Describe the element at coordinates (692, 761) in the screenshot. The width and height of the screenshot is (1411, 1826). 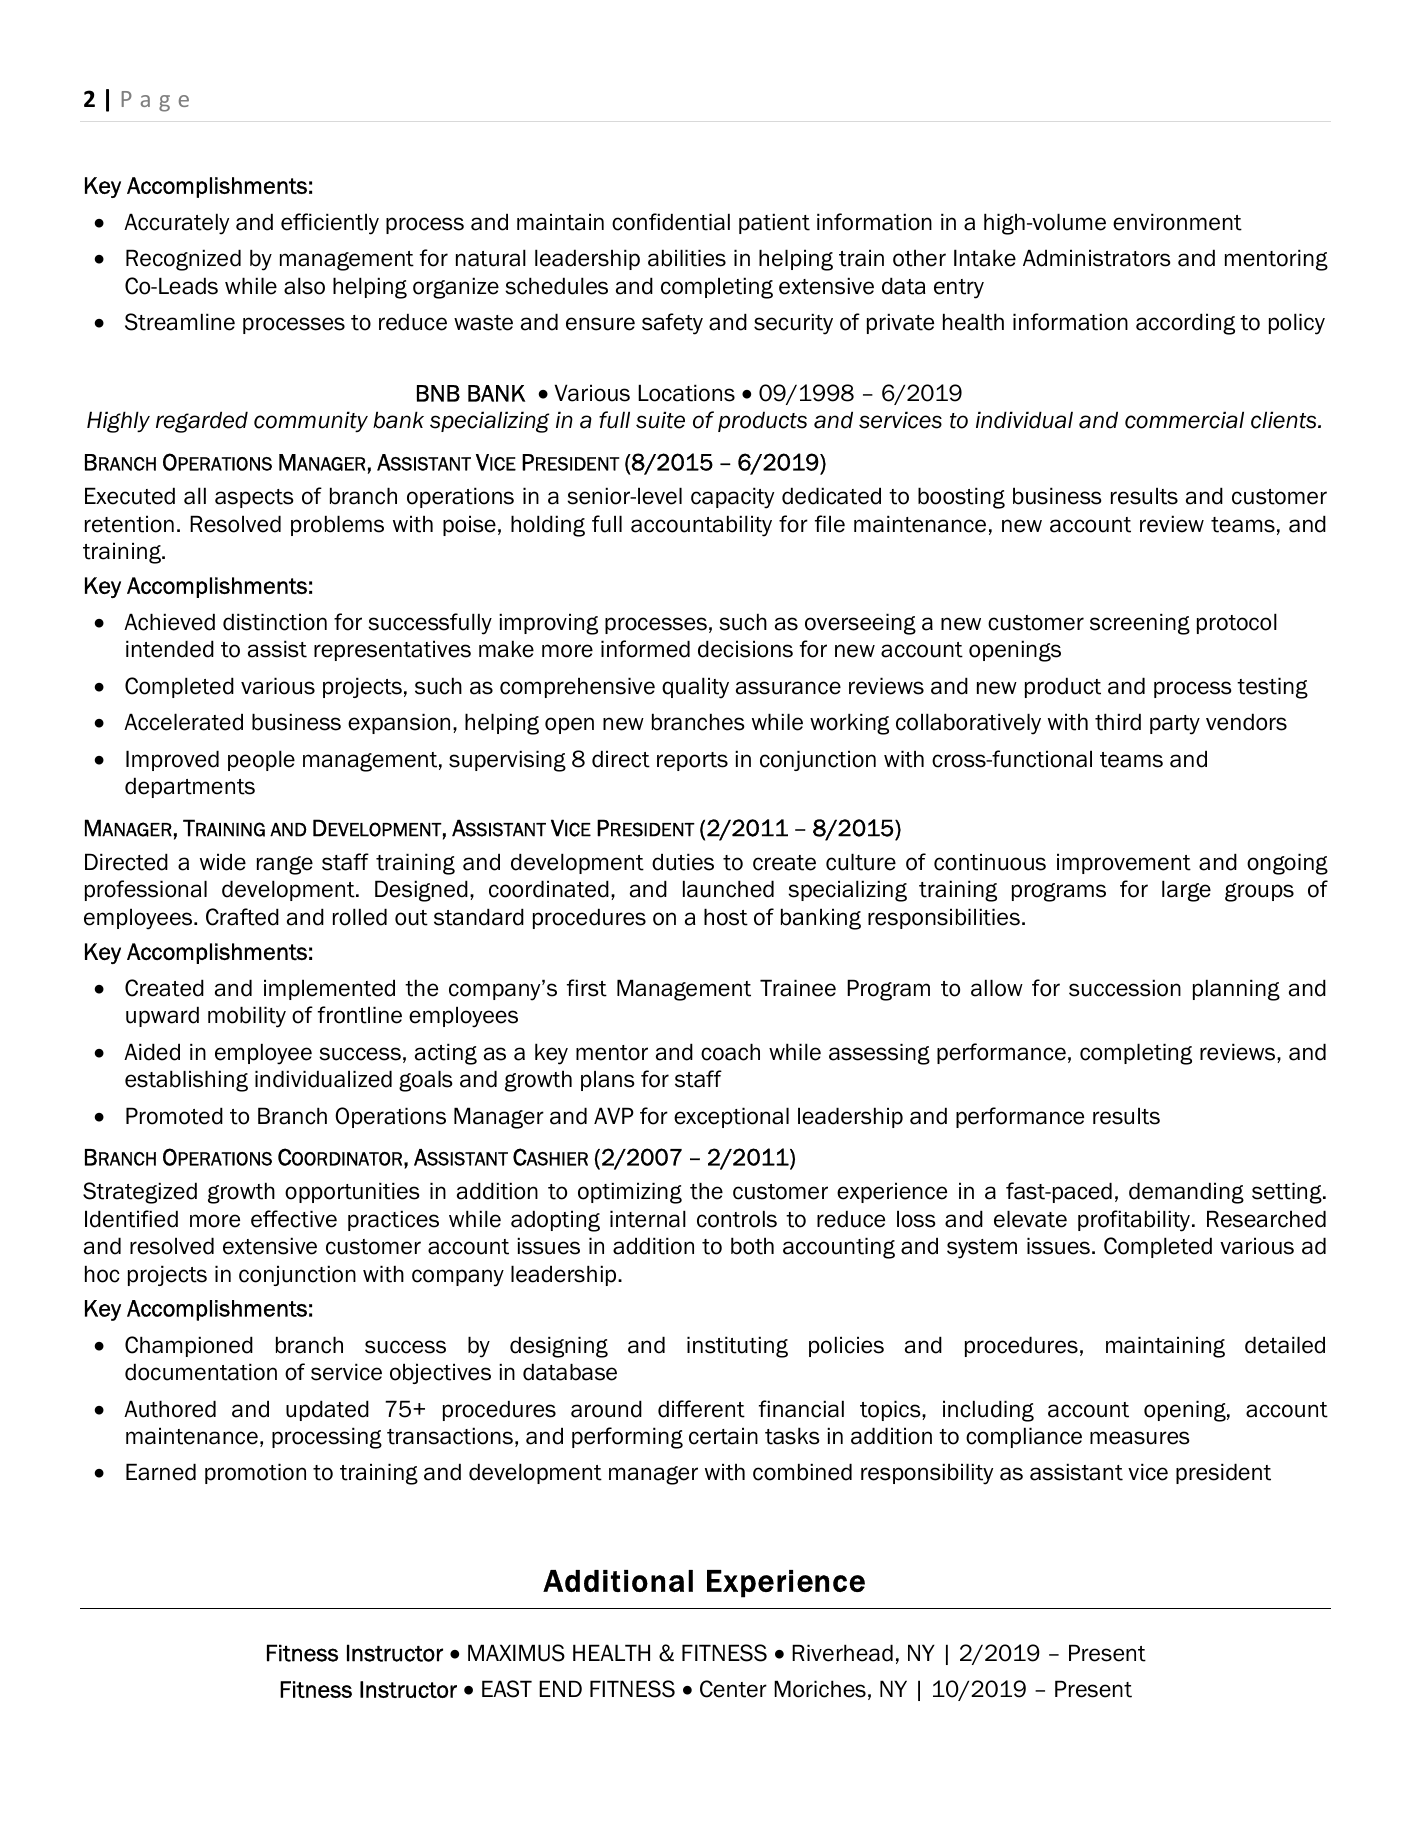
I see `reports` at that location.
